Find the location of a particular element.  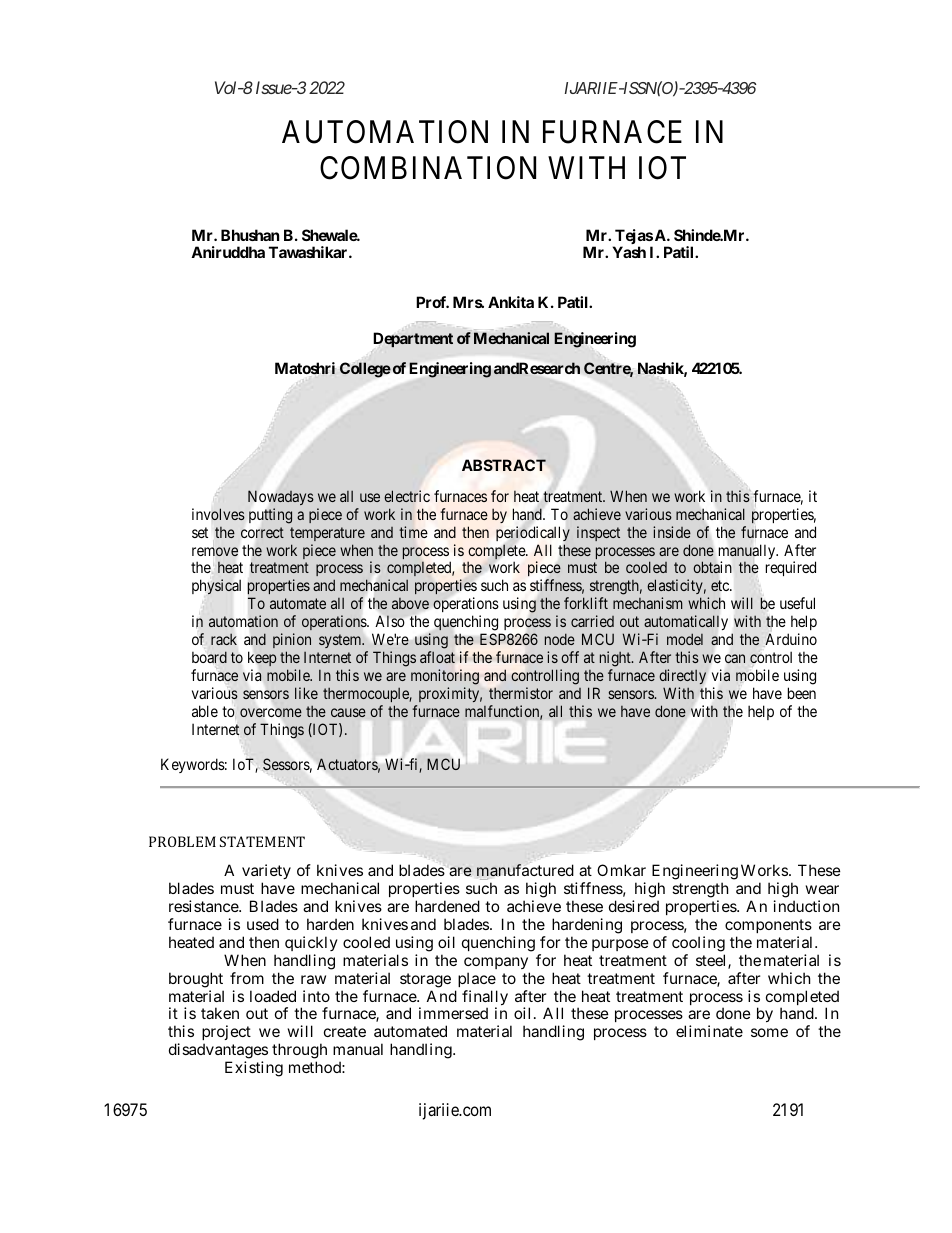

finally is located at coordinates (485, 999).
